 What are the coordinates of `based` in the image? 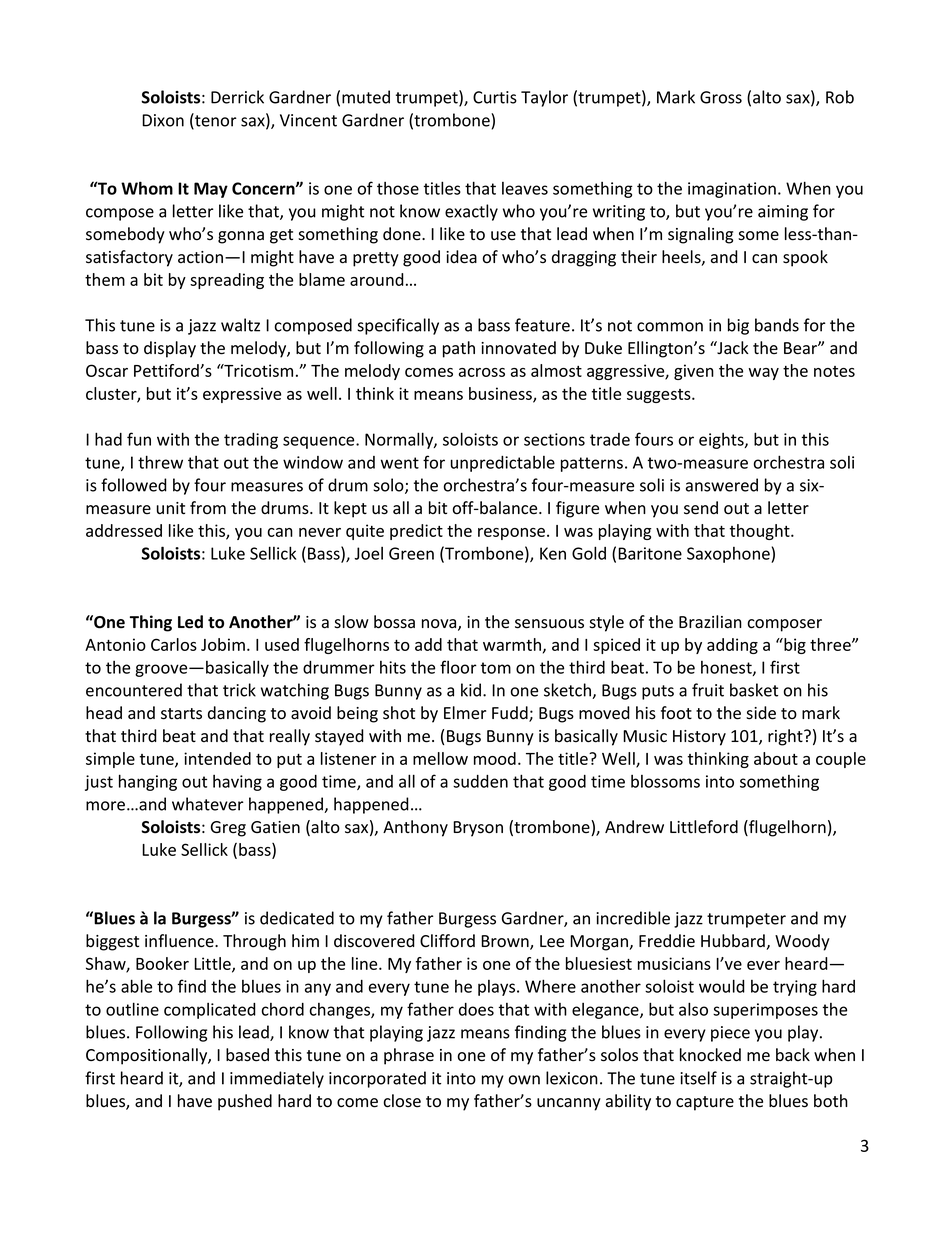 It's located at (247, 1055).
